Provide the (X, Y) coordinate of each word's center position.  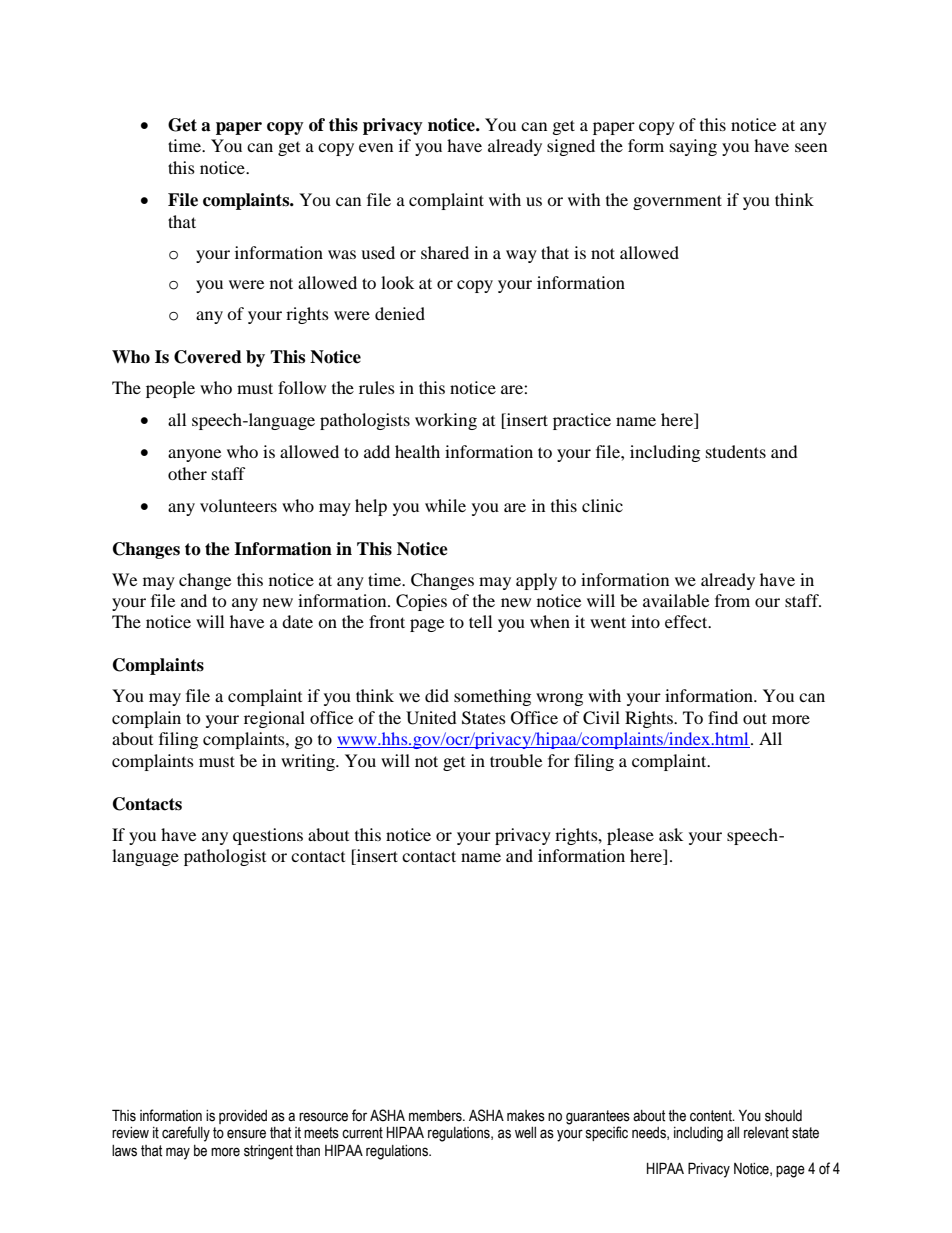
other (187, 473)
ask (671, 834)
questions (268, 836)
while (445, 505)
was (342, 254)
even (376, 147)
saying (693, 147)
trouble (516, 760)
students (736, 451)
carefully (186, 1134)
